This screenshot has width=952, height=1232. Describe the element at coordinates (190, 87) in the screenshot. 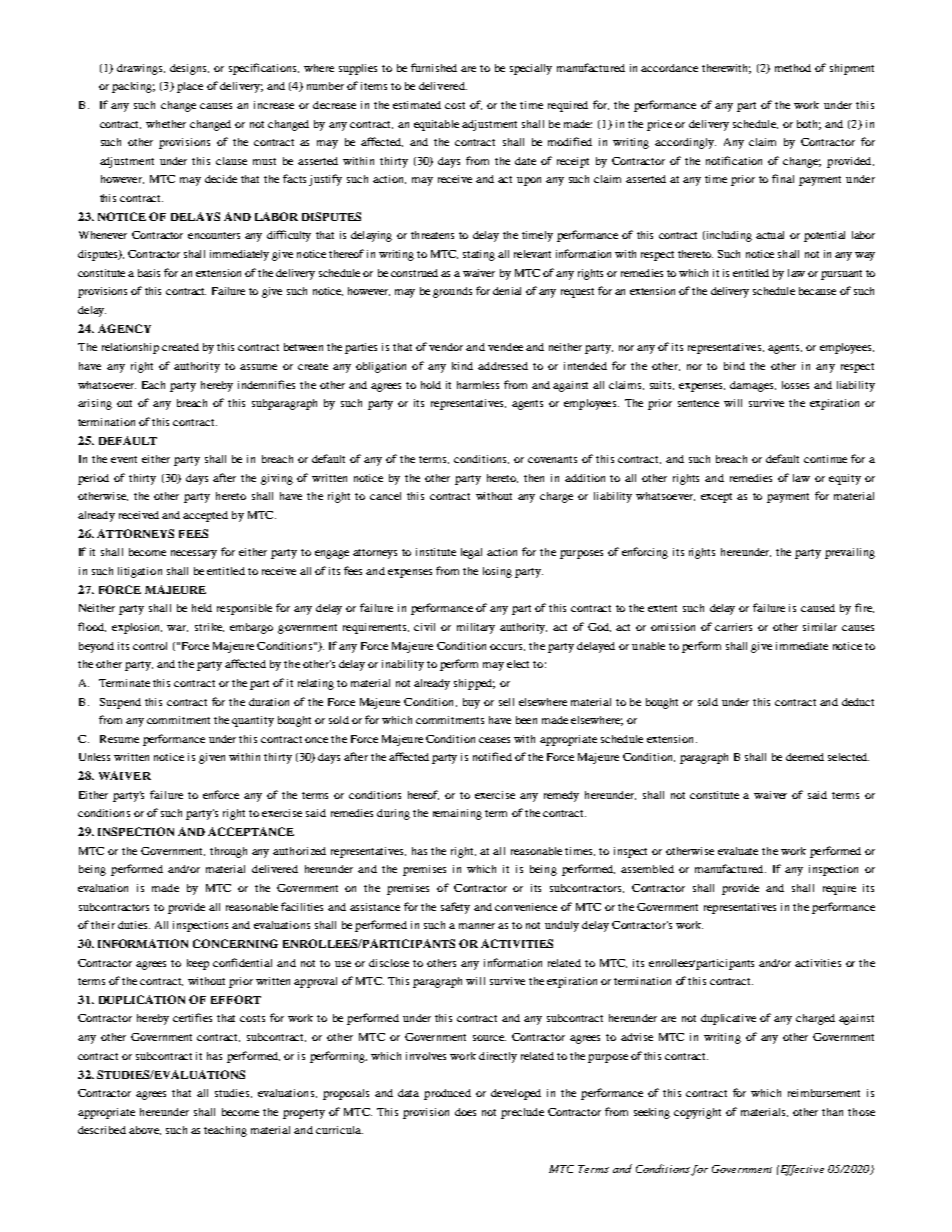

I see `place` at that location.
